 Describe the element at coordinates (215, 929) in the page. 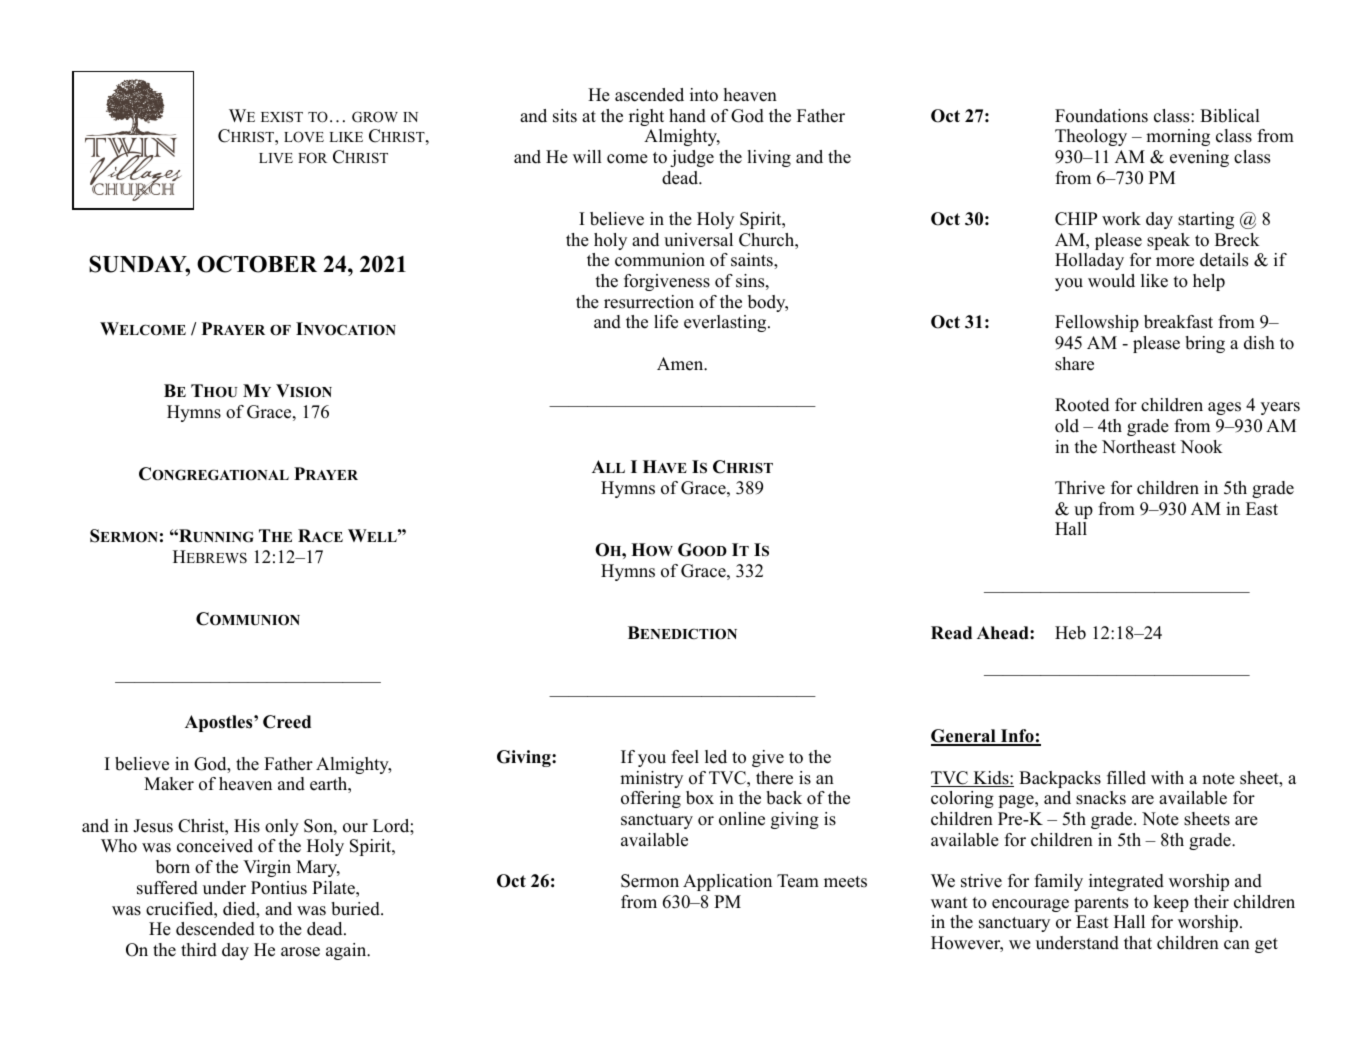

I see `descended` at that location.
